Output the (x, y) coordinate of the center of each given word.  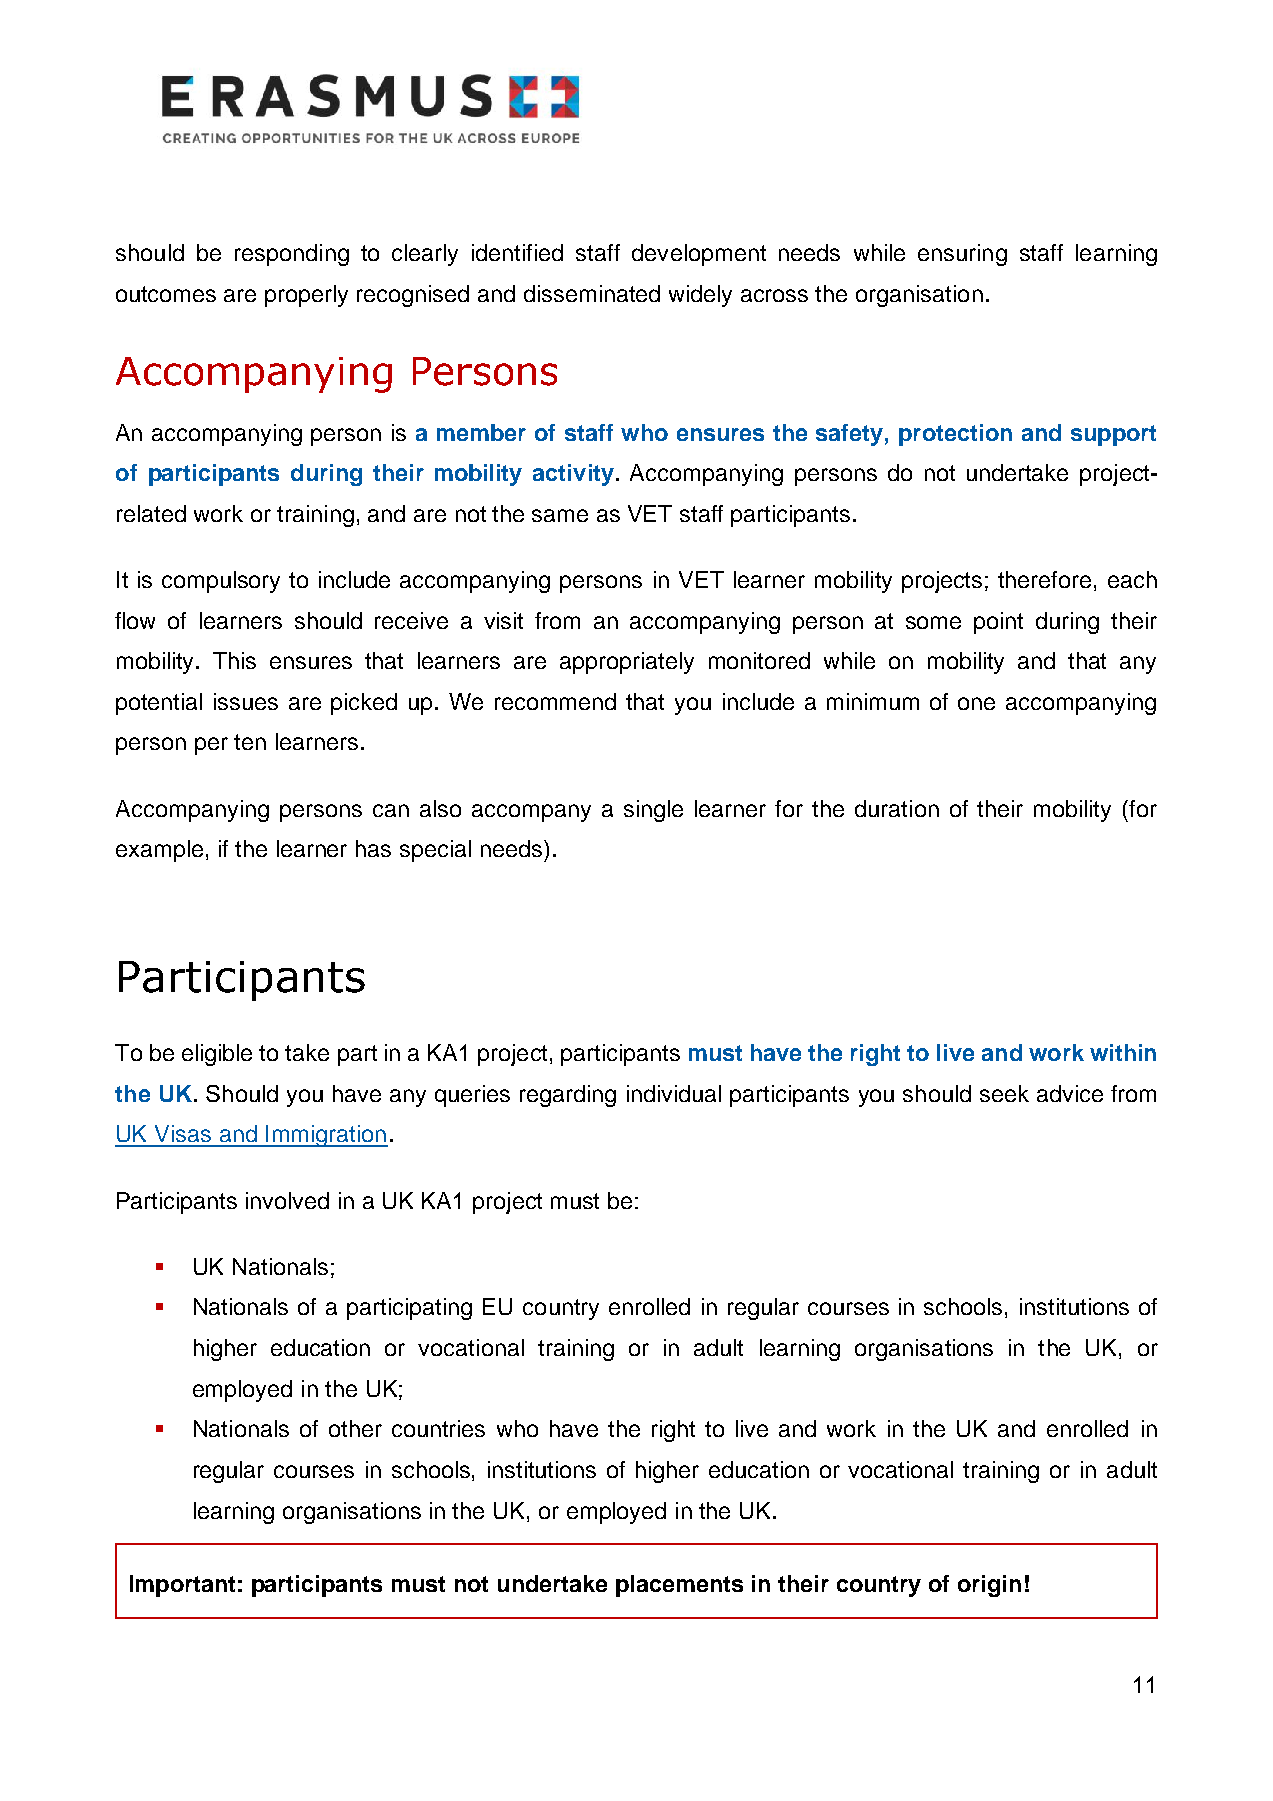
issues (246, 701)
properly (306, 296)
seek (1004, 1093)
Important (182, 1586)
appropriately (627, 663)
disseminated (592, 293)
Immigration (326, 1136)
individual (674, 1093)
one (976, 703)
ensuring (962, 255)
